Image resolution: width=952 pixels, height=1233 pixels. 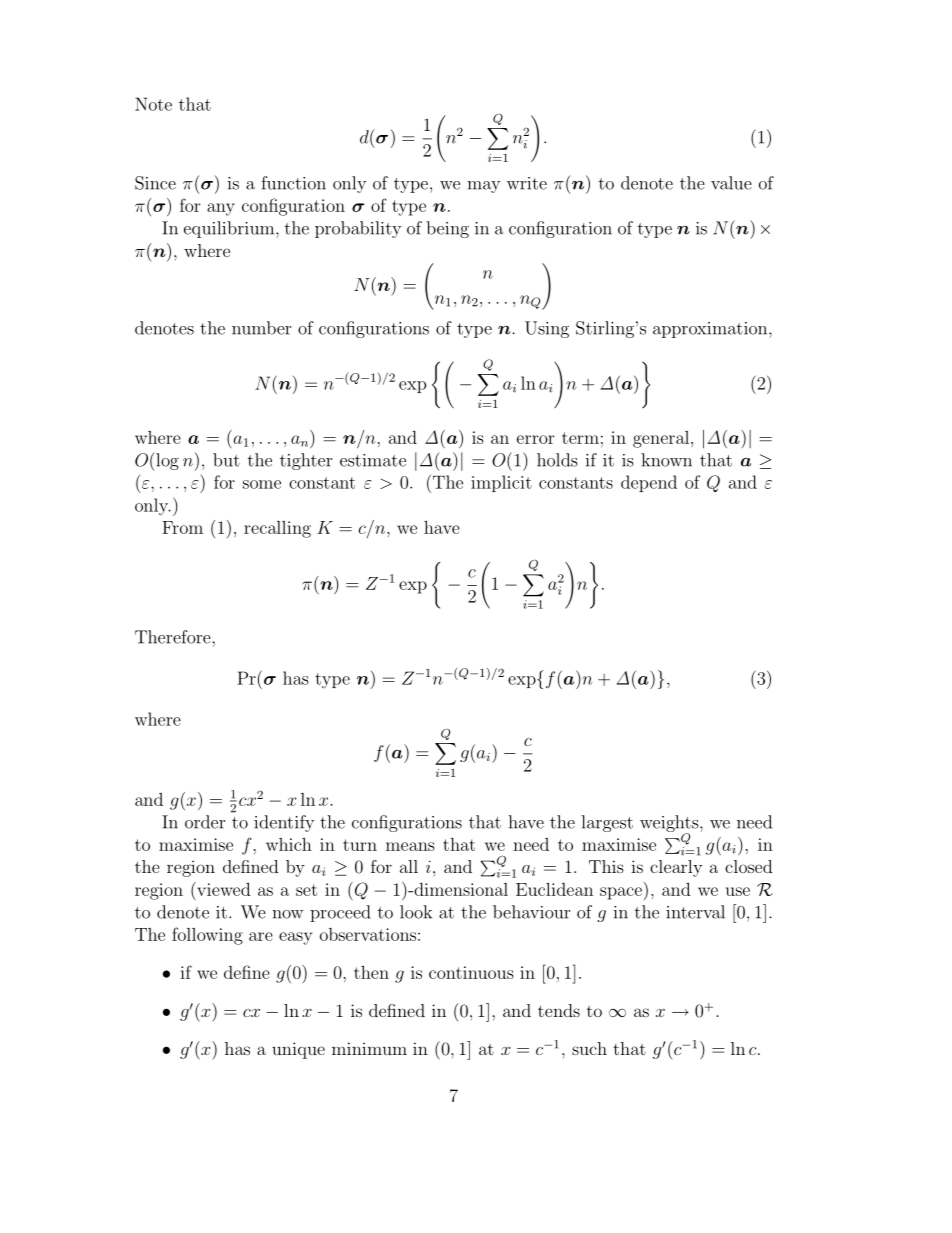 I want to click on implicit, so click(x=501, y=483).
